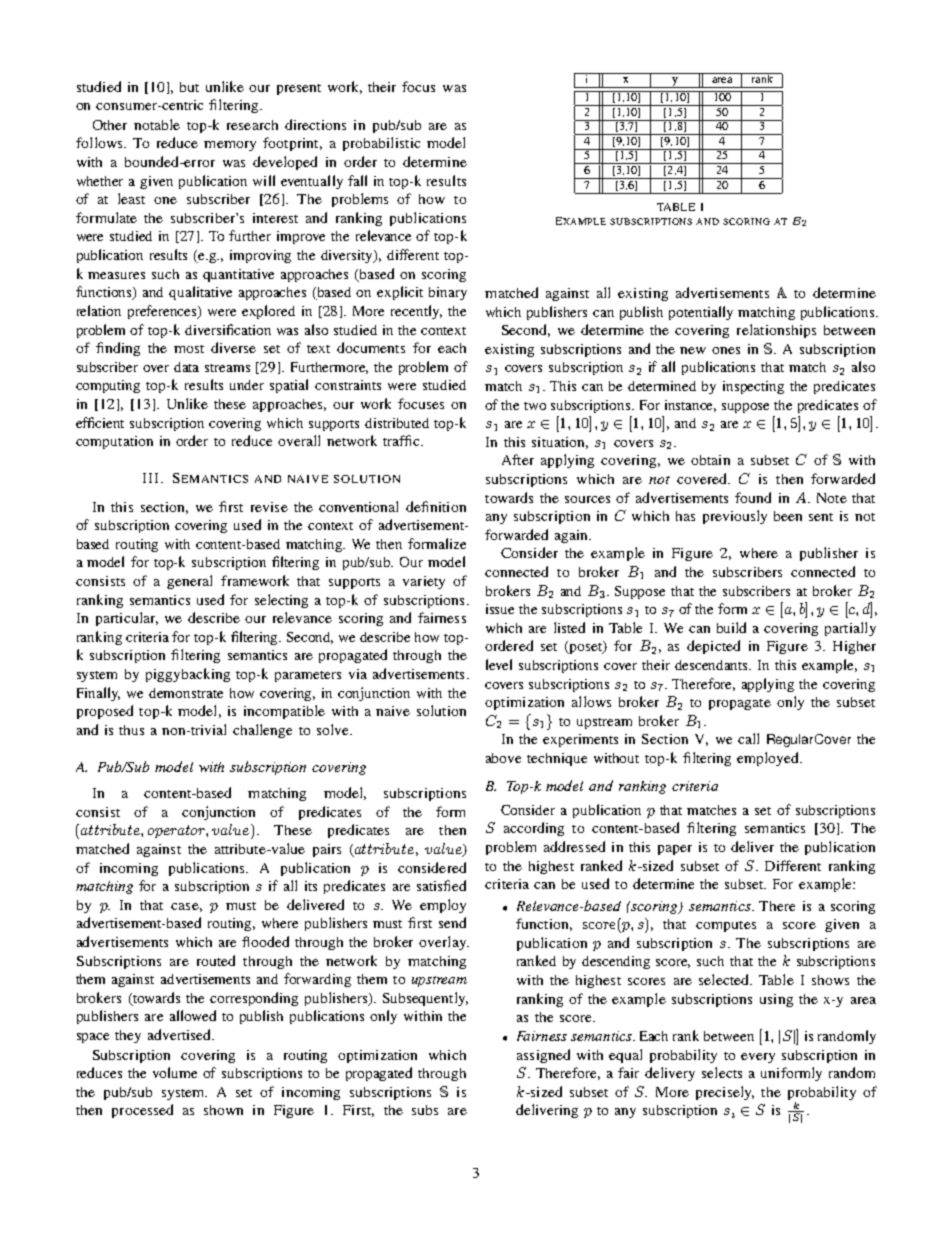 The image size is (952, 1233). What do you see at coordinates (701, 313) in the image?
I see `potentially` at bounding box center [701, 313].
